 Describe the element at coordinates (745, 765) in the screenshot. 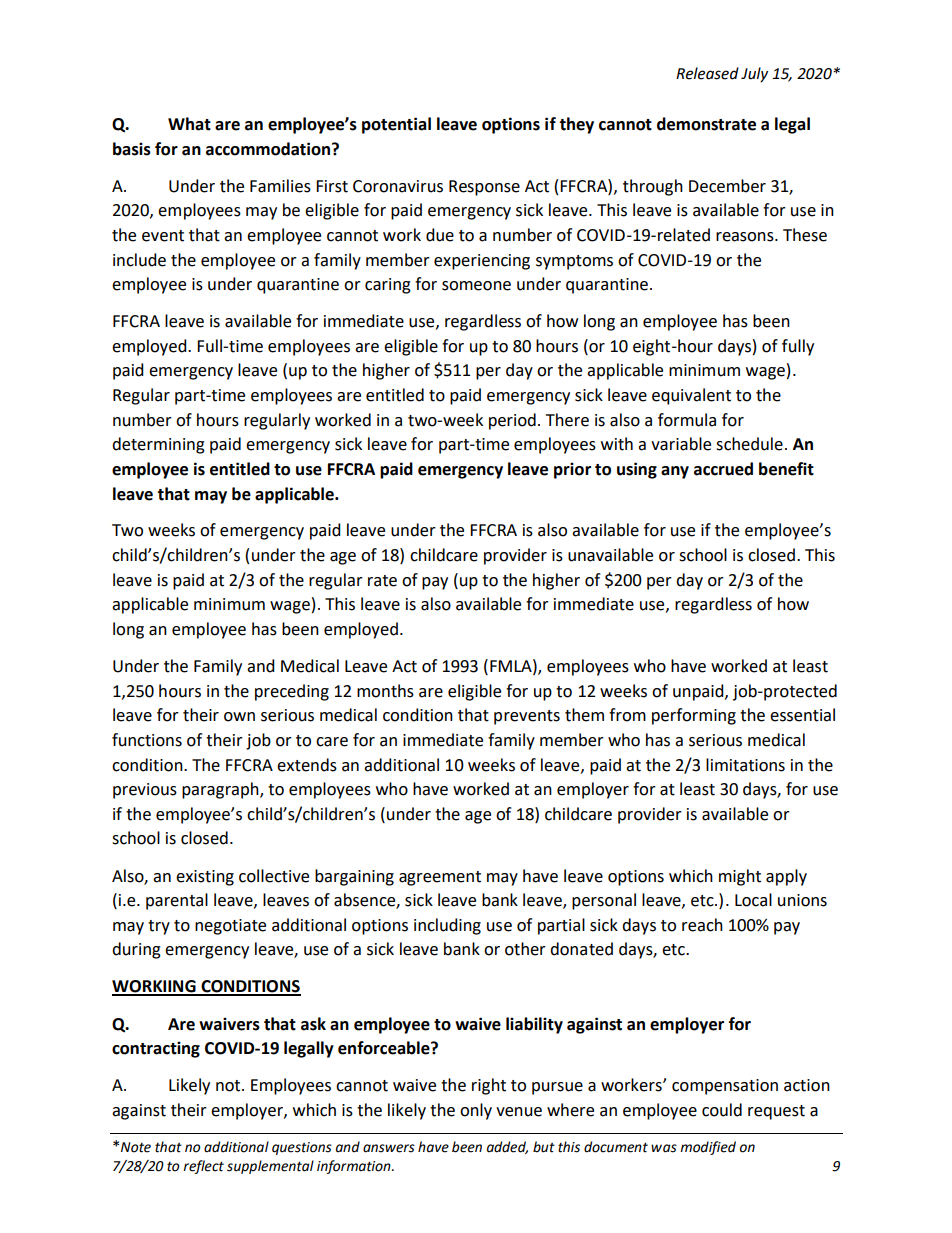

I see `limitations` at that location.
